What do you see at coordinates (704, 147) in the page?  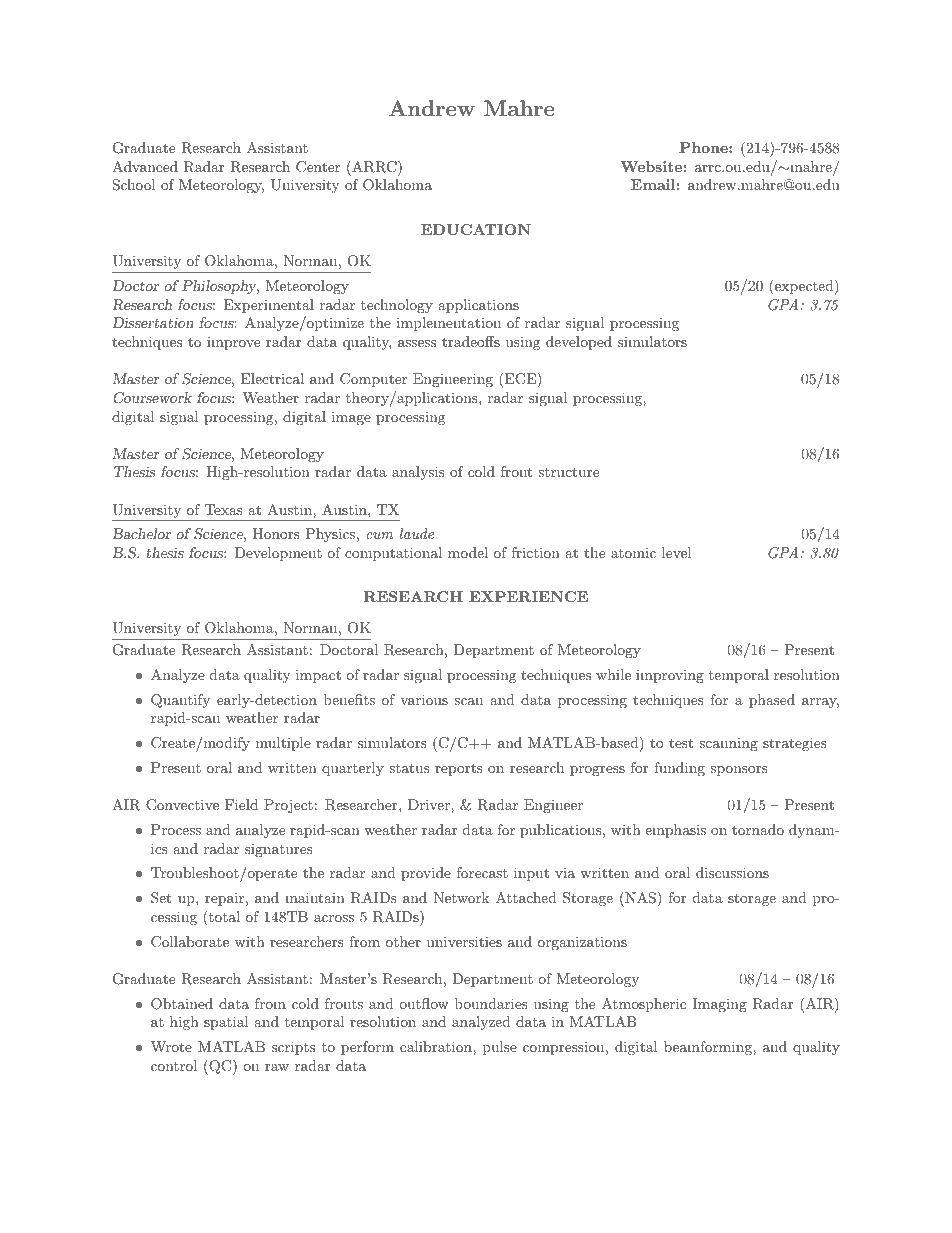 I see `Phone` at bounding box center [704, 147].
